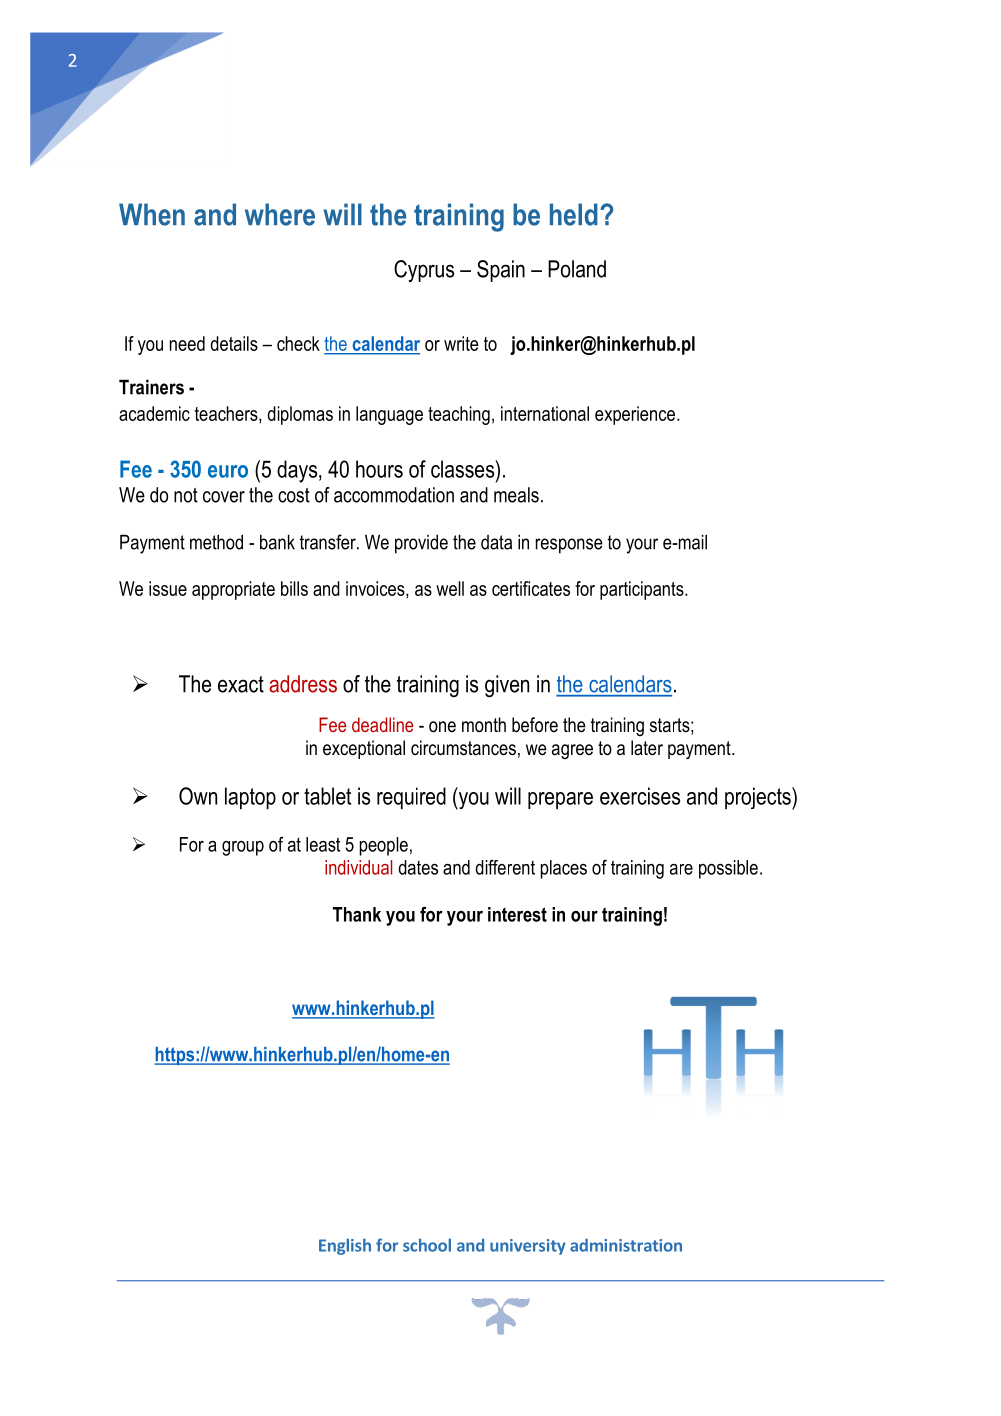  I want to click on where, so click(280, 214).
